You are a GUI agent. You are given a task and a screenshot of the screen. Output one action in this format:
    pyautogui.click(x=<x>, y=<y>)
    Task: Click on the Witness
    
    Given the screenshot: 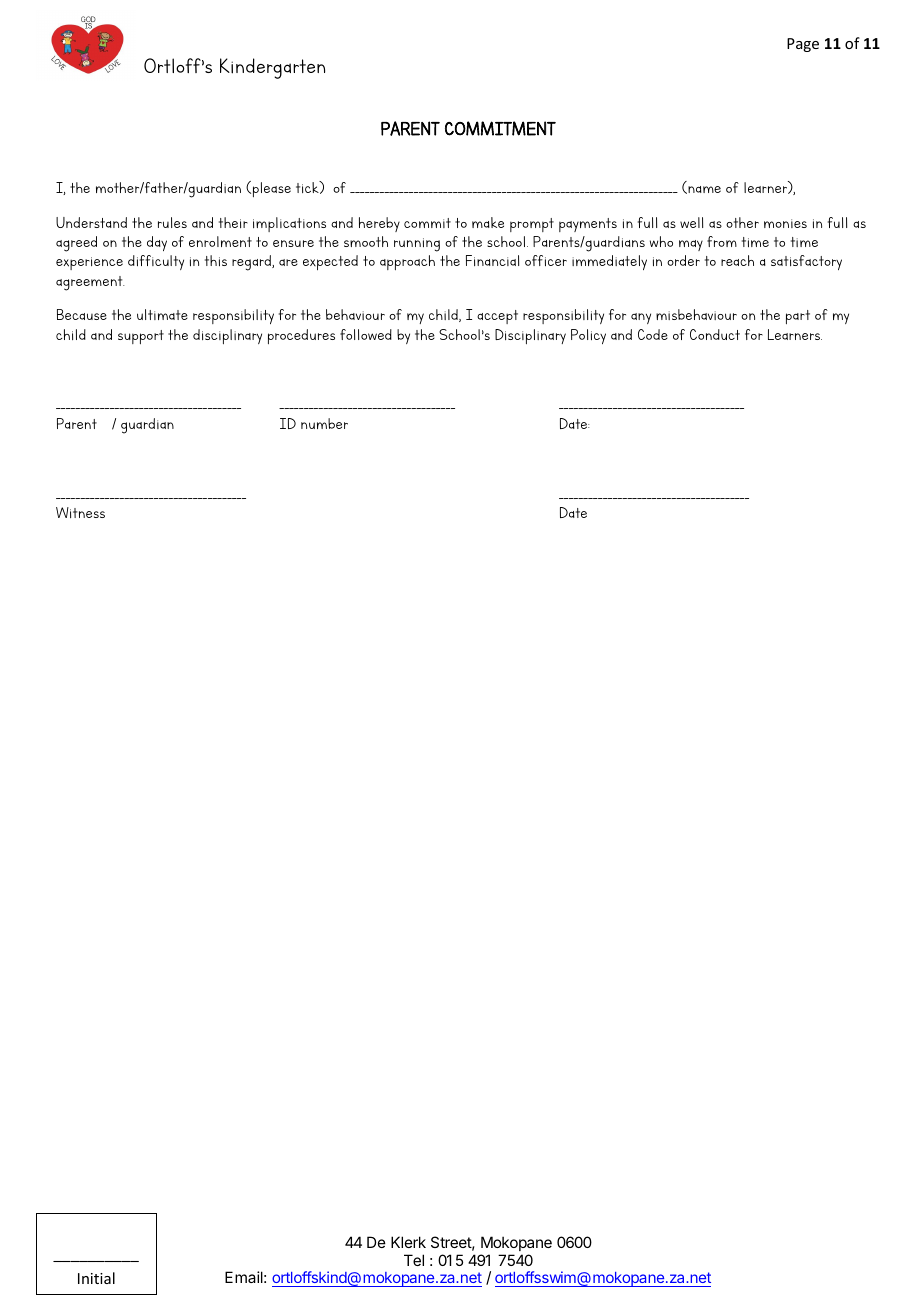 What is the action you would take?
    pyautogui.click(x=80, y=512)
